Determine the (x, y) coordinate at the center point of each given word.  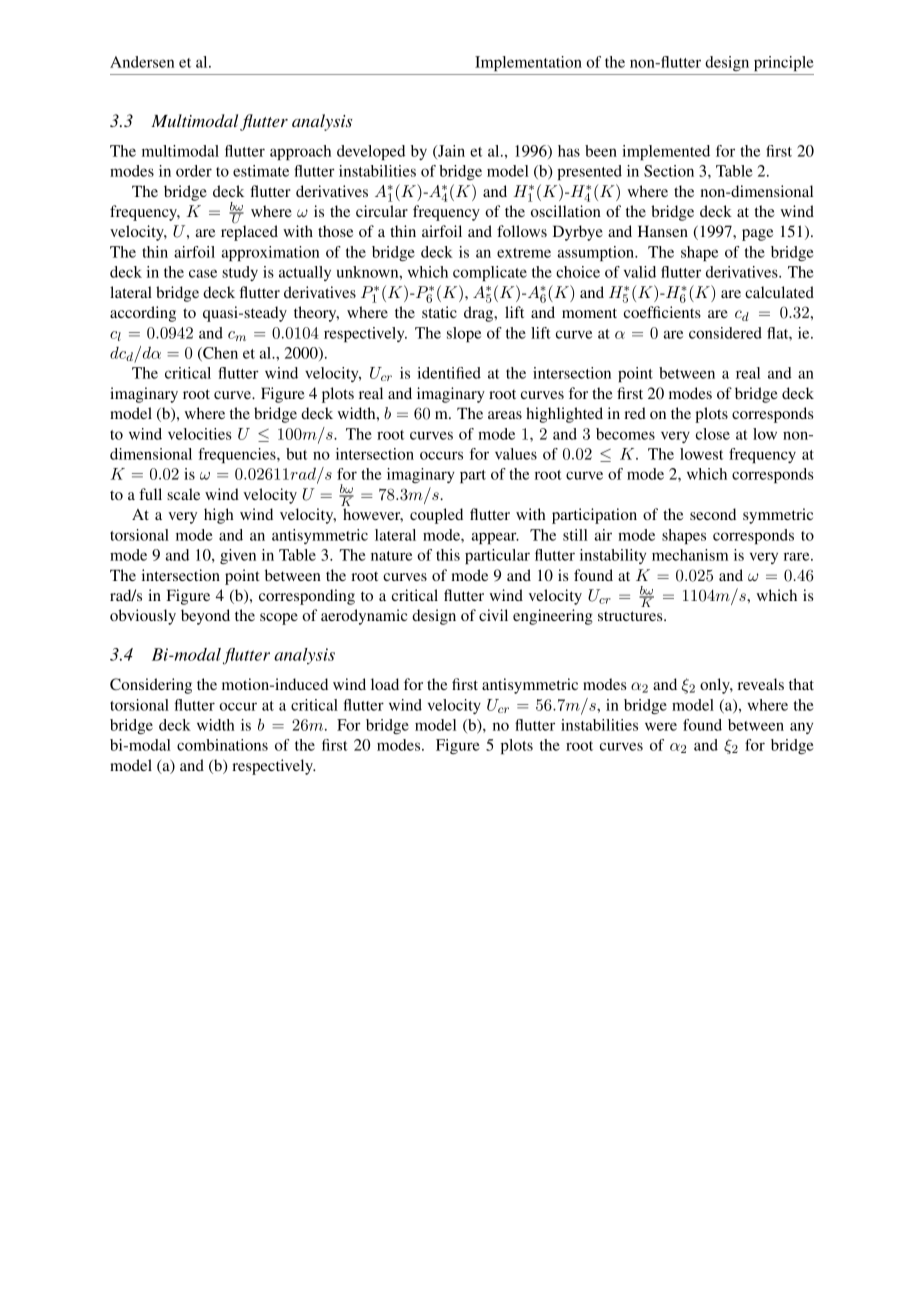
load (385, 684)
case (203, 273)
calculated (779, 292)
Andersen (142, 62)
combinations (222, 745)
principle (784, 63)
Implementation (528, 63)
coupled (436, 516)
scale (183, 494)
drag (480, 314)
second (713, 514)
